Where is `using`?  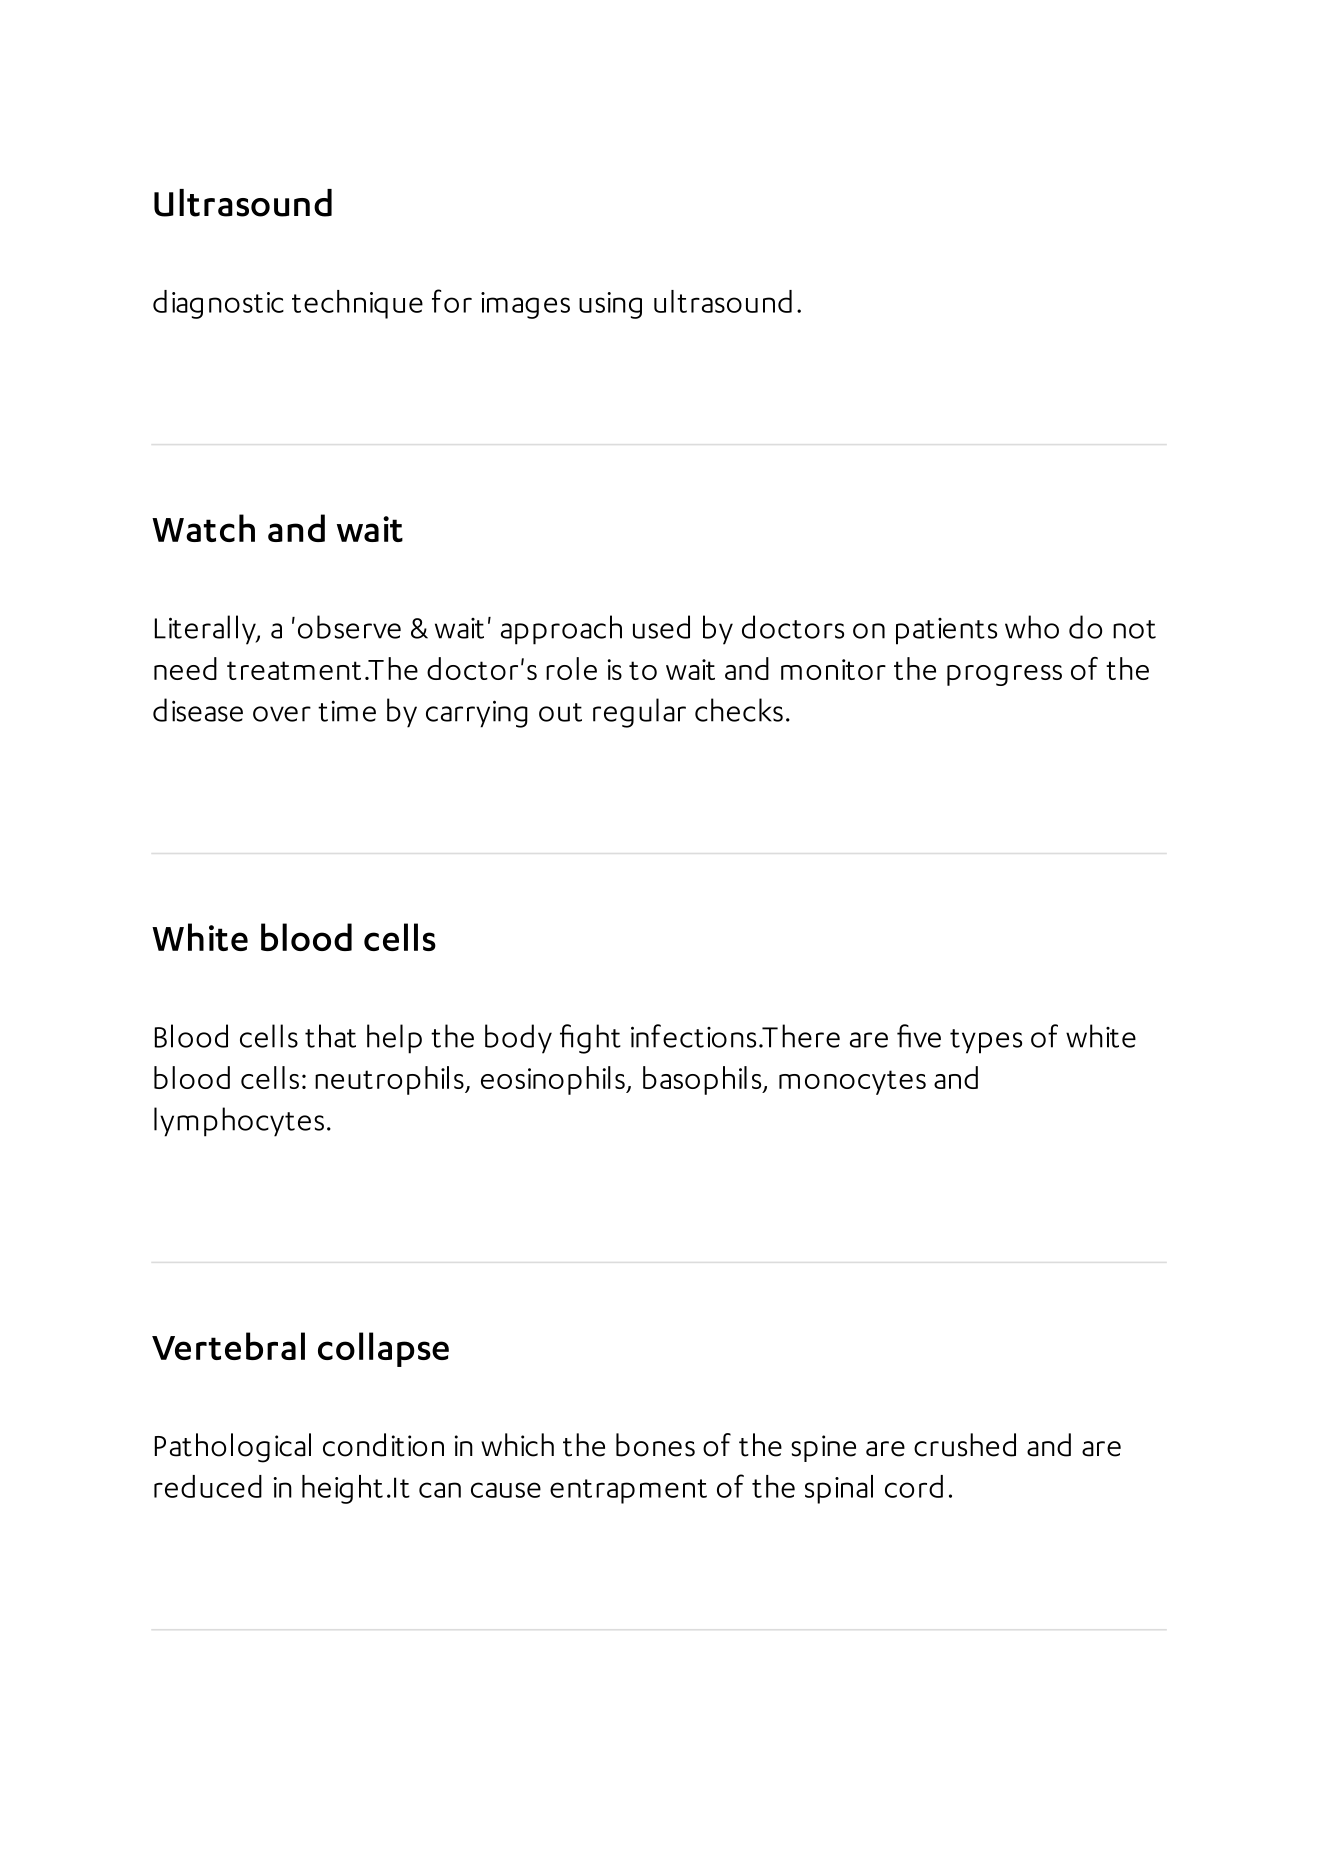
using is located at coordinates (610, 305).
